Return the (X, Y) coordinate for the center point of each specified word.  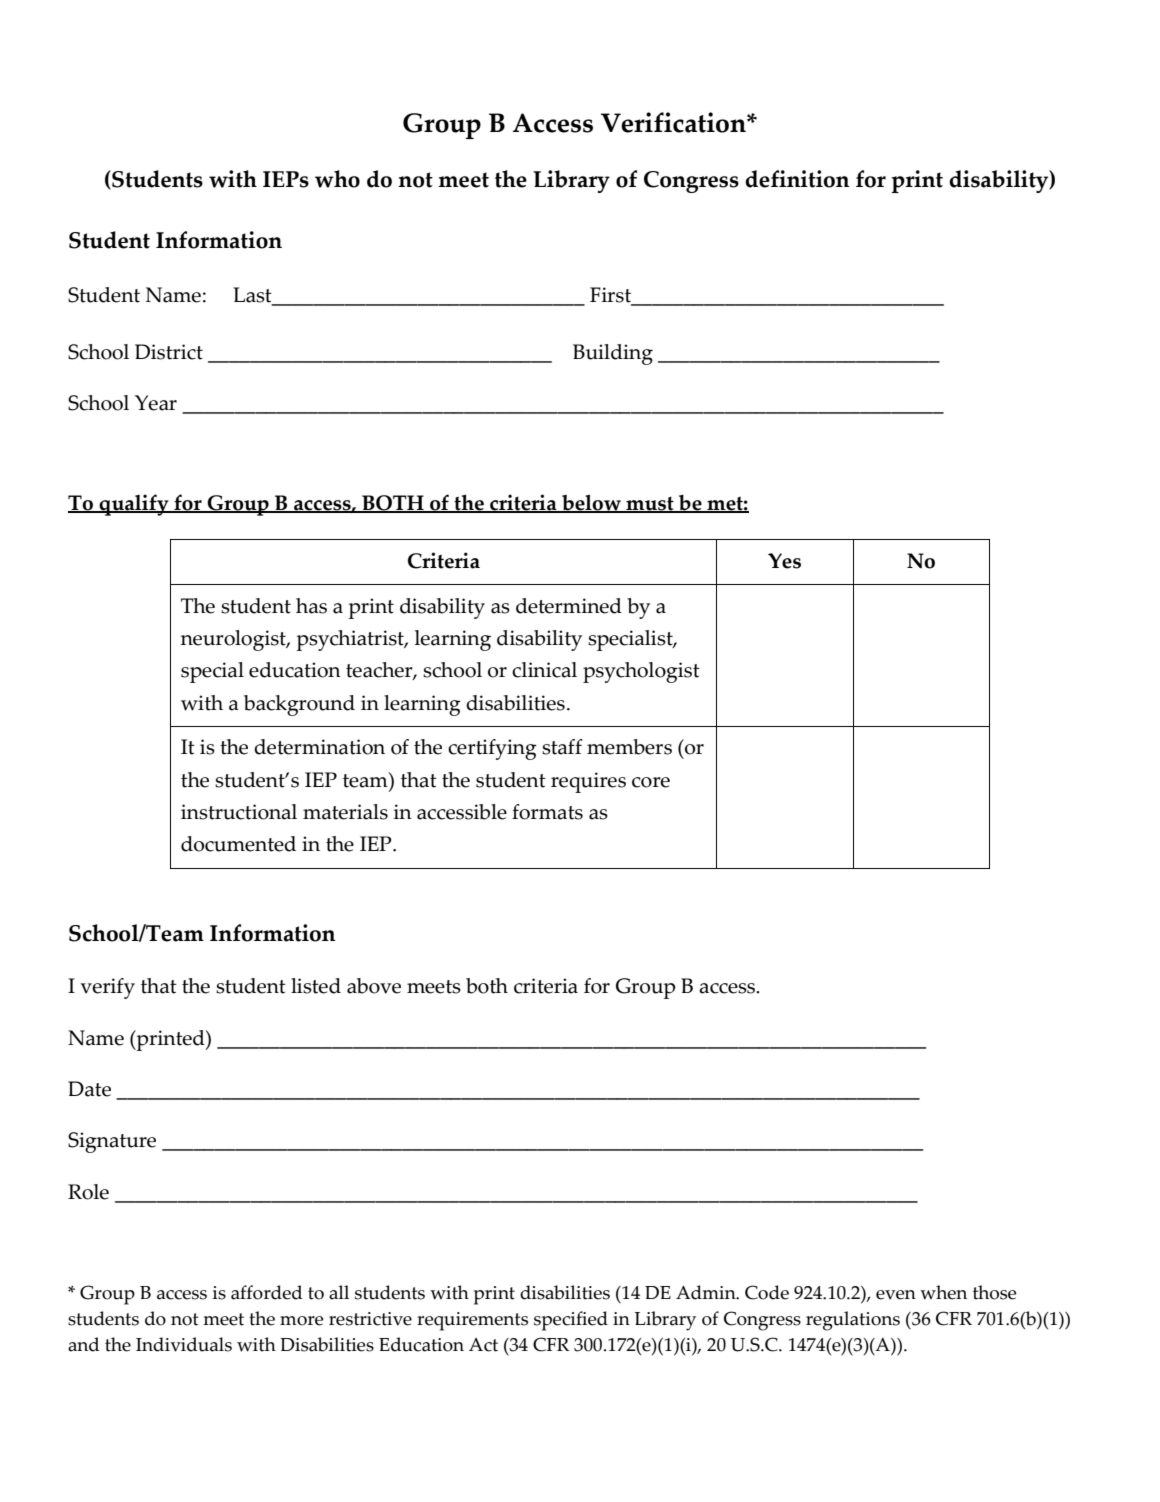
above (374, 986)
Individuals (184, 1344)
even (896, 1295)
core (651, 782)
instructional (239, 812)
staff (562, 747)
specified (571, 1321)
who (337, 179)
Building (613, 354)
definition (797, 179)
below (591, 503)
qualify (134, 505)
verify (107, 988)
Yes (784, 561)
